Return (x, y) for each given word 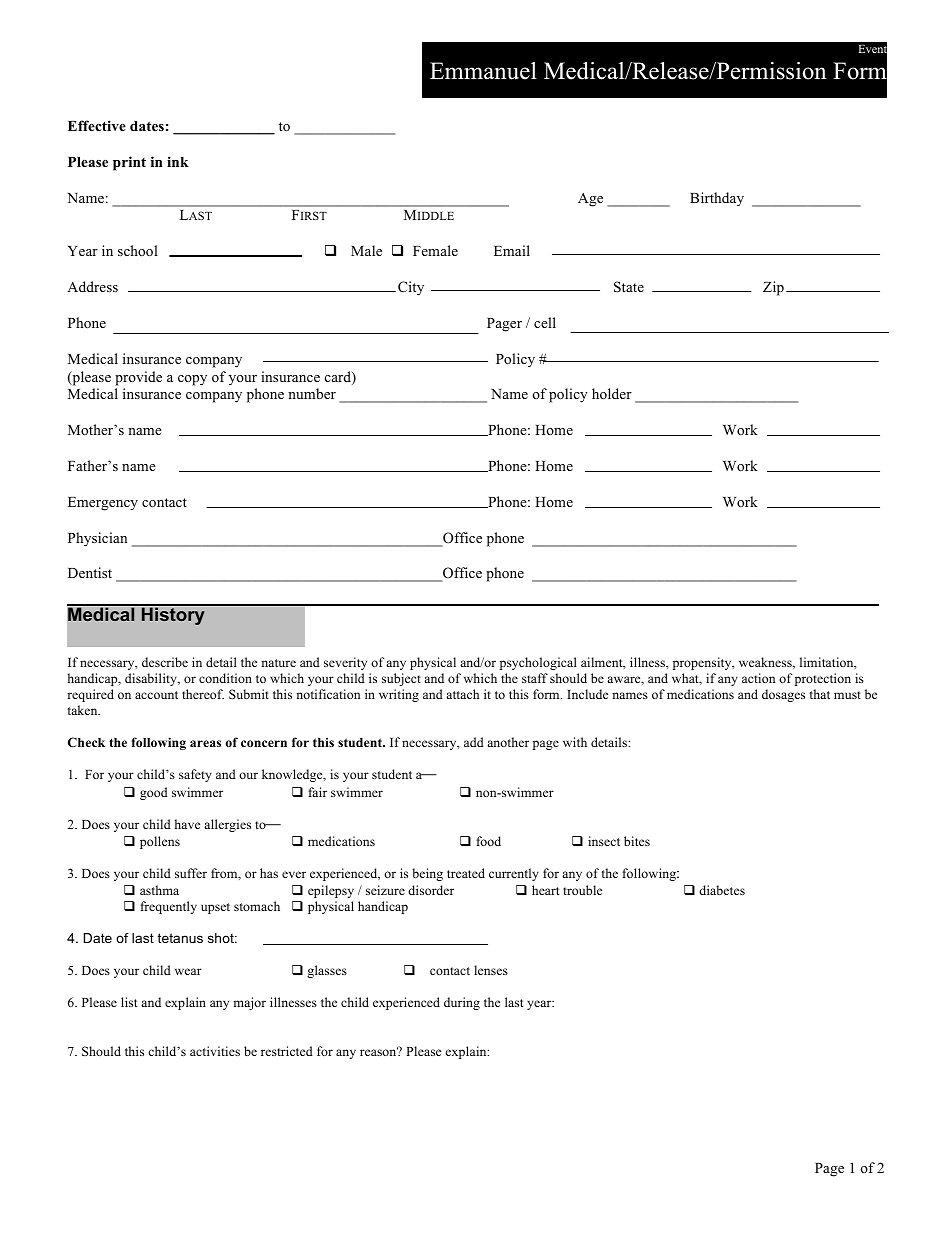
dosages (783, 695)
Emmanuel (483, 71)
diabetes (722, 890)
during (462, 1003)
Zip (773, 288)
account (156, 695)
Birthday (717, 199)
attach (462, 694)
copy (192, 380)
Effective (97, 125)
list (129, 1002)
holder (612, 393)
